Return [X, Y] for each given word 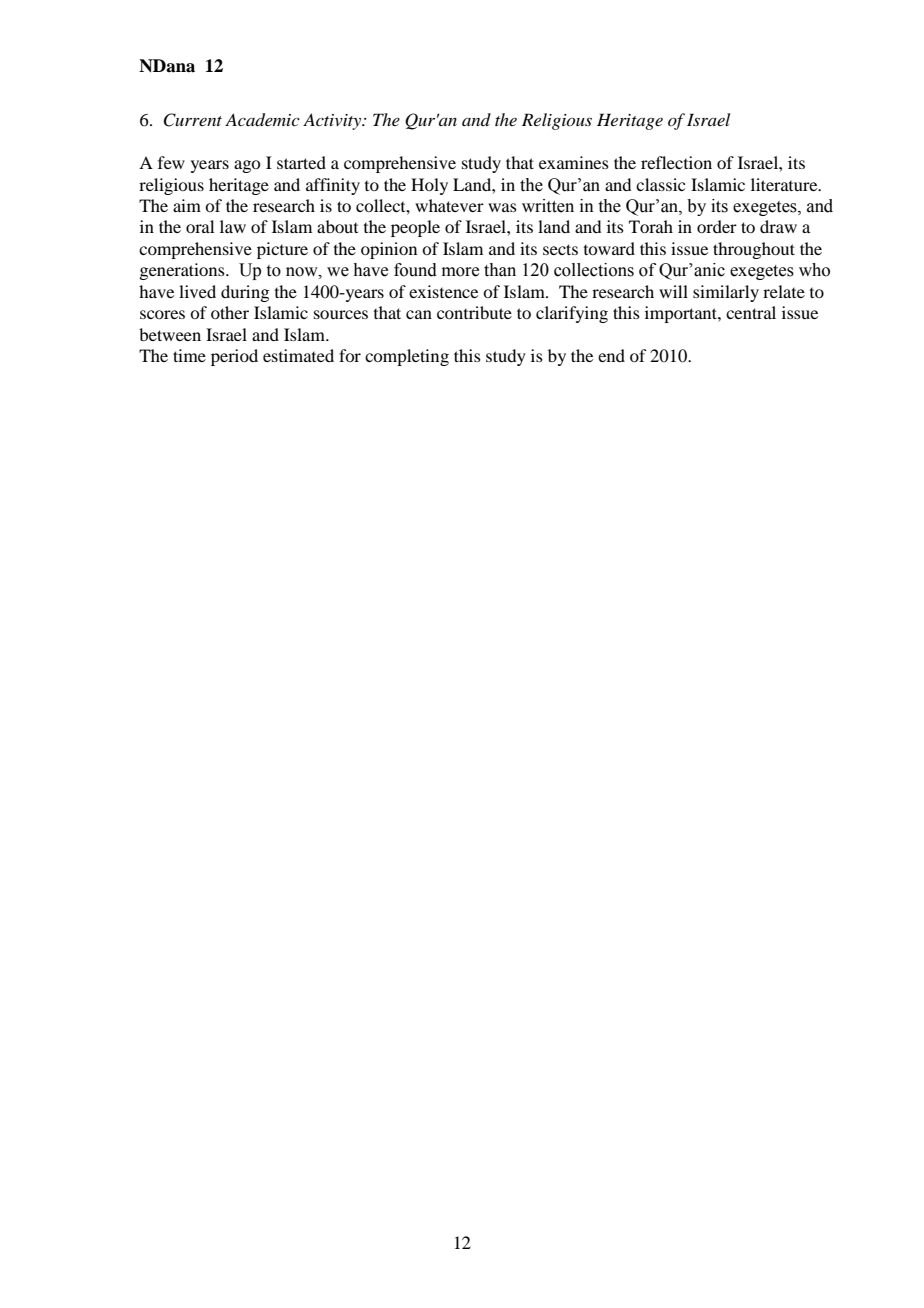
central [751, 312]
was [502, 207]
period [234, 357]
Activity [333, 121]
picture [282, 250]
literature [785, 184]
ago [247, 166]
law [233, 226]
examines [574, 162]
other [230, 312]
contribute [474, 312]
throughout [754, 250]
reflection [676, 162]
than [500, 270]
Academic [262, 120]
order [717, 226]
